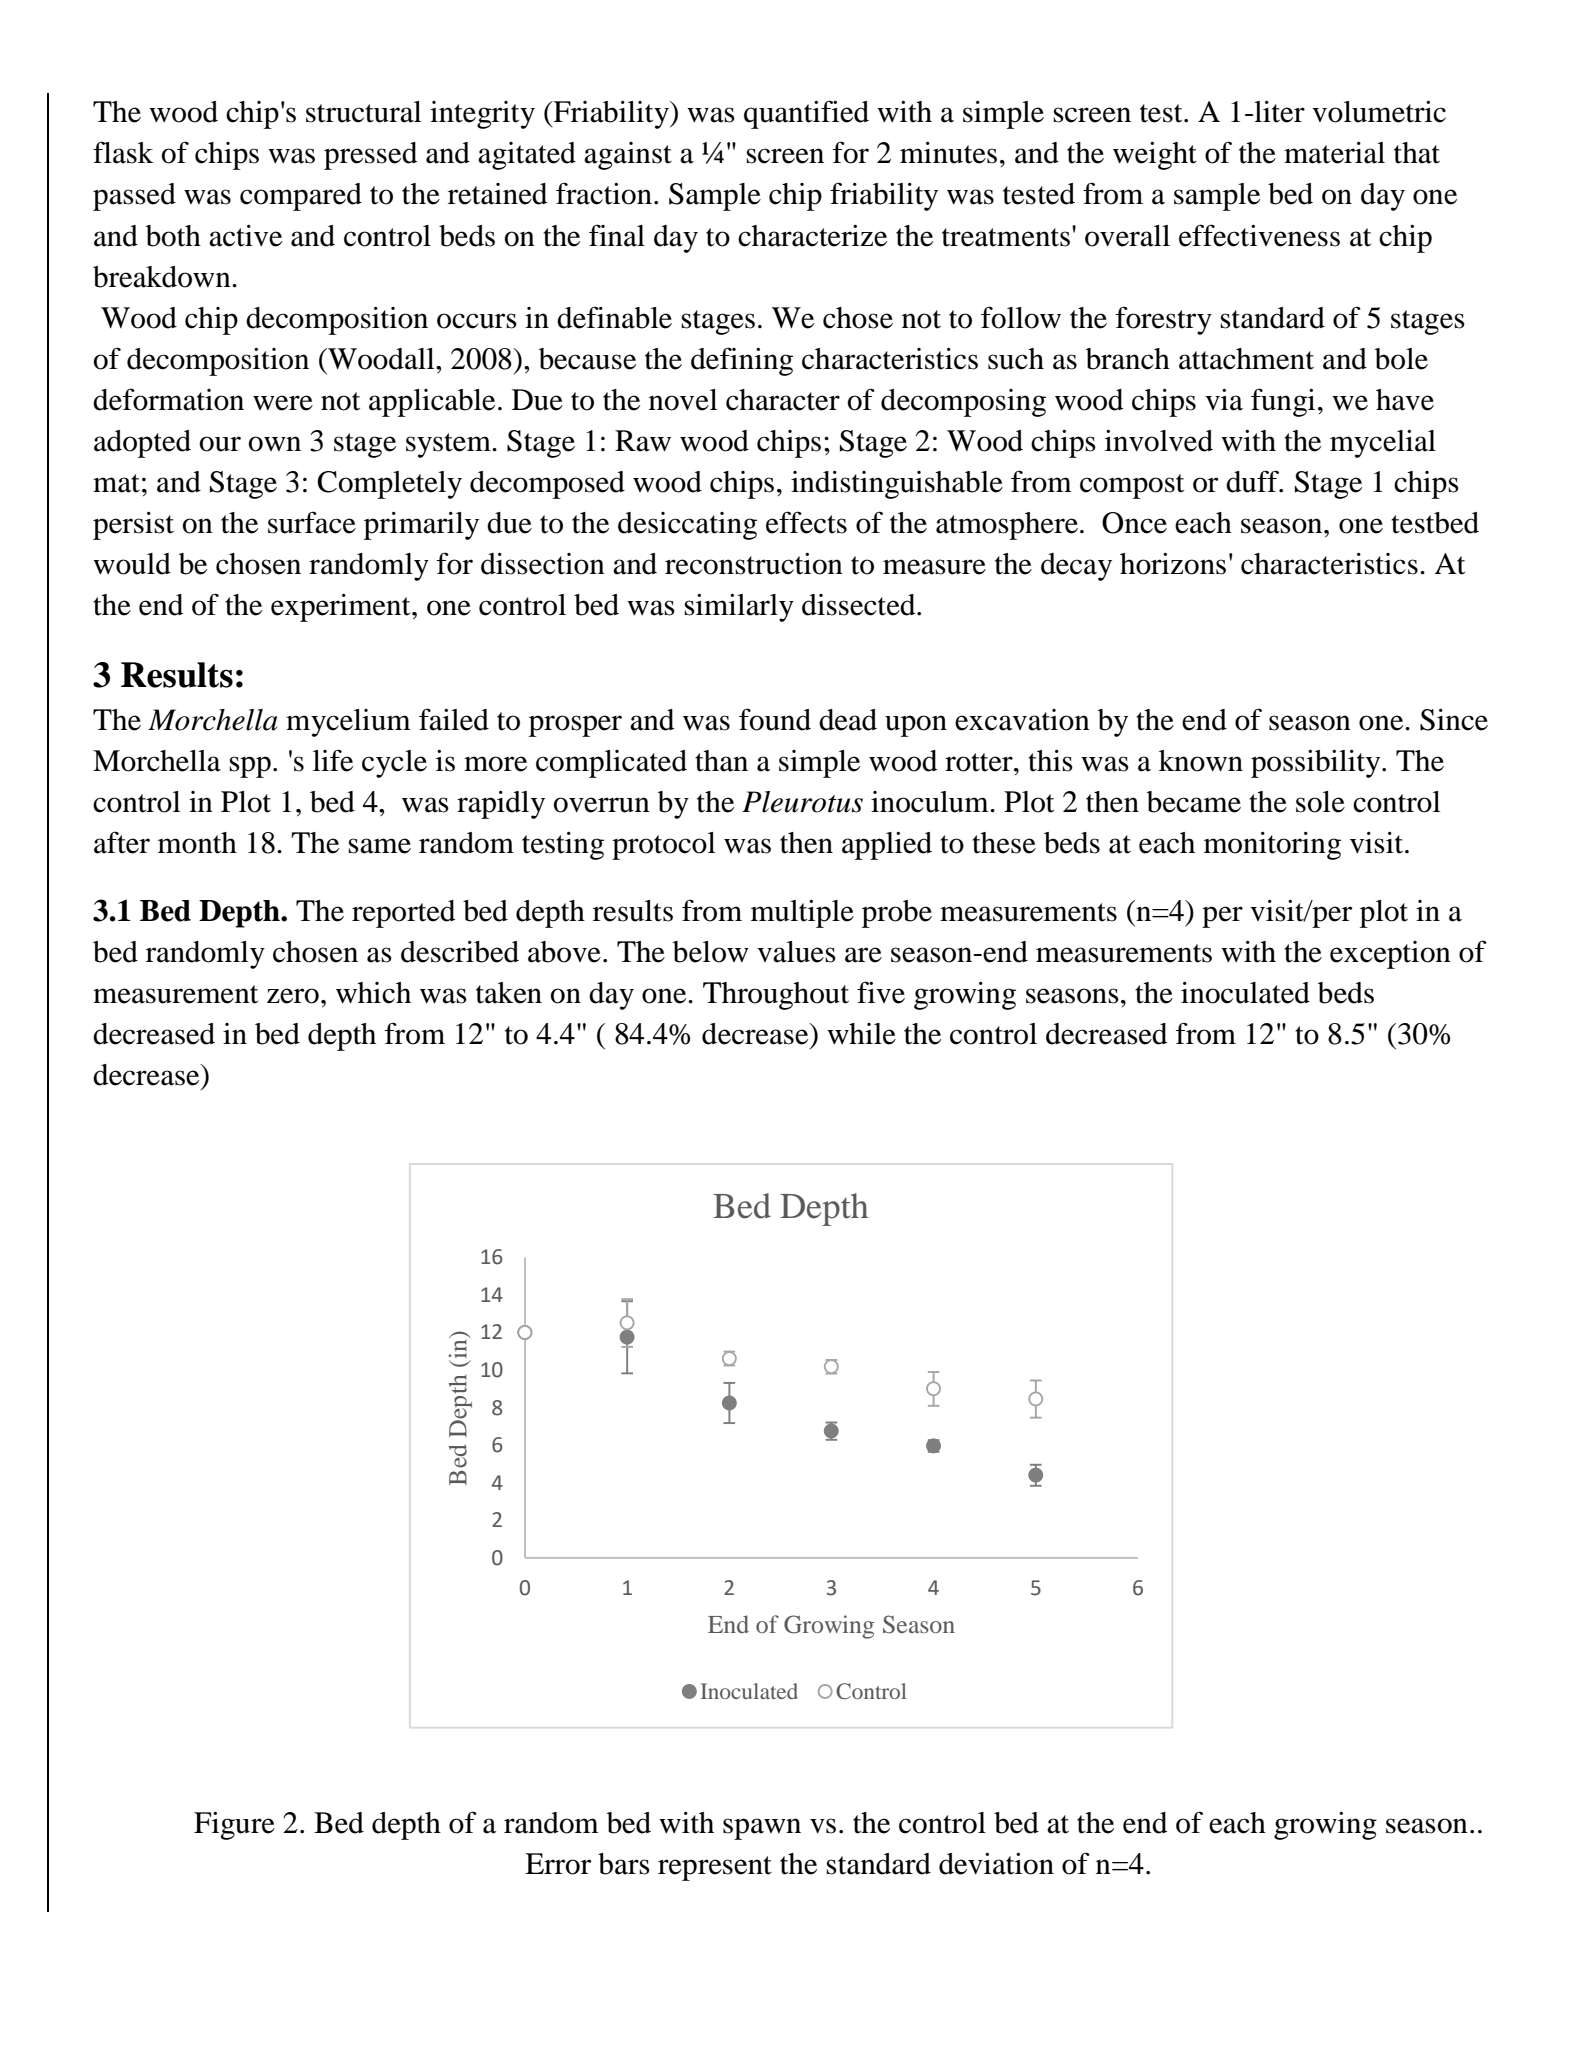 Image resolution: width=1585 pixels, height=2051 pixels. Describe the element at coordinates (1334, 153) in the image. I see `material` at that location.
